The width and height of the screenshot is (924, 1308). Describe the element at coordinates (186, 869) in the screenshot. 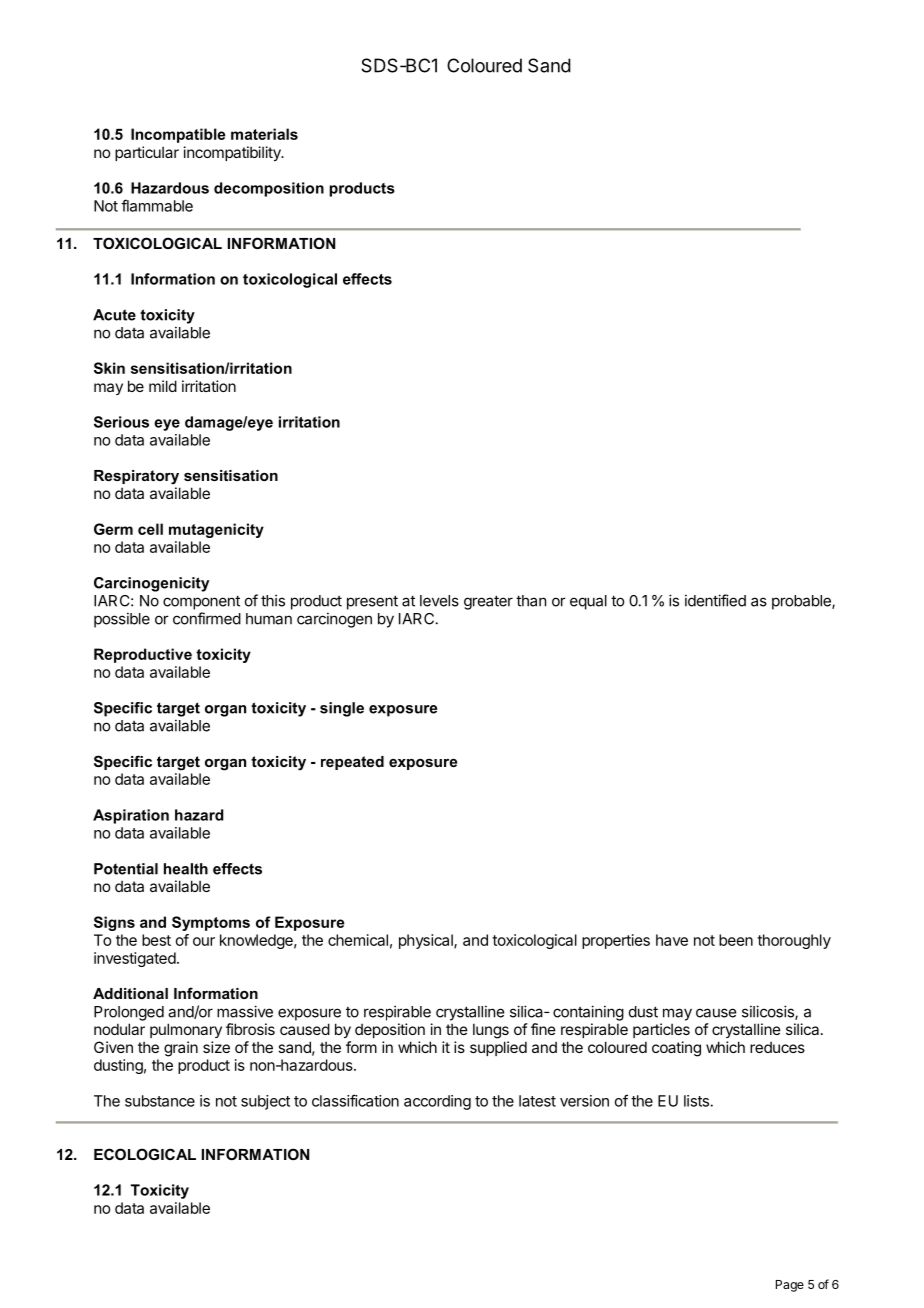

I see `health` at that location.
